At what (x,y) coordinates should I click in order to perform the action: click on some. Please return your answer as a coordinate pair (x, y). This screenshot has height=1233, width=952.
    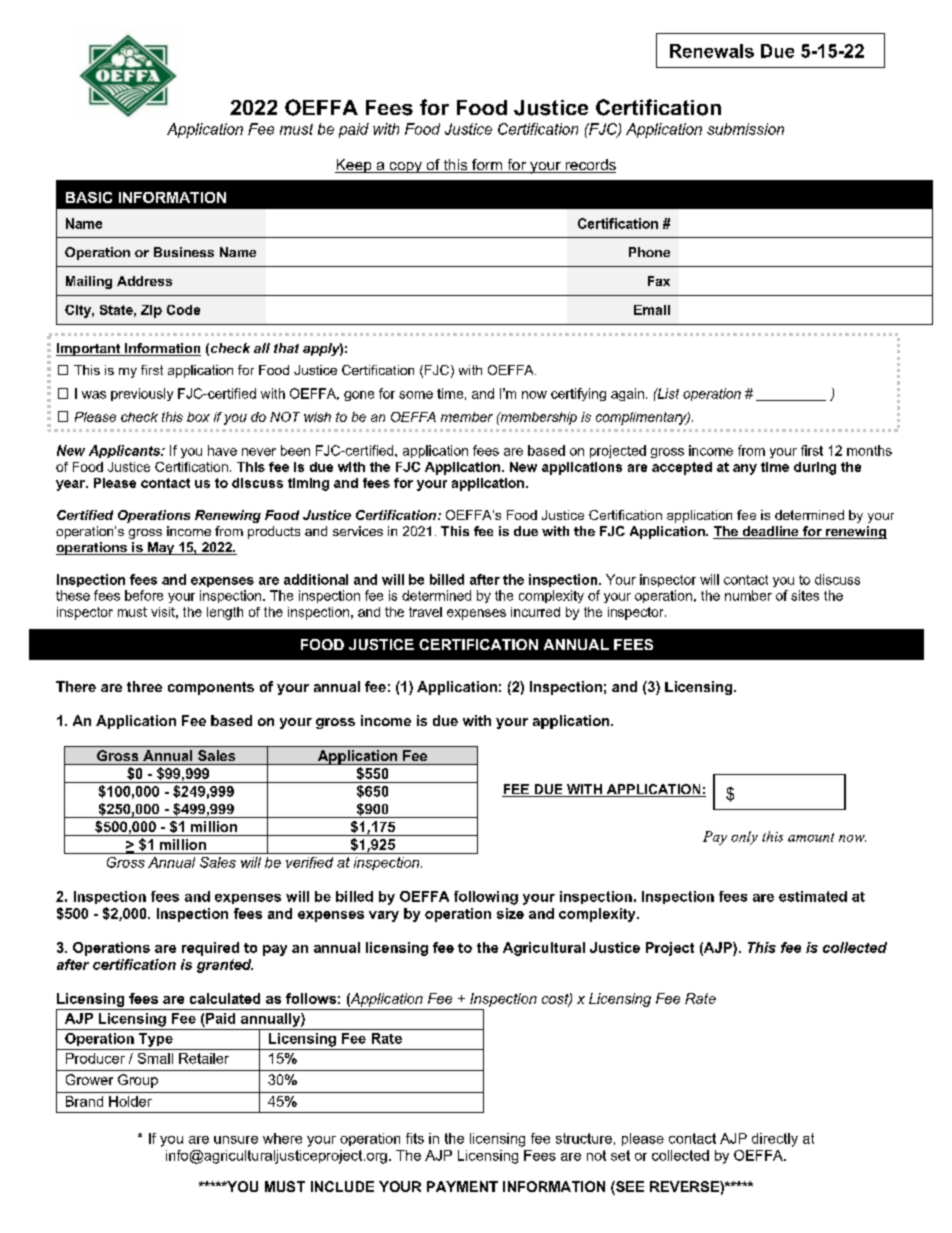
    Looking at the image, I should click on (416, 395).
